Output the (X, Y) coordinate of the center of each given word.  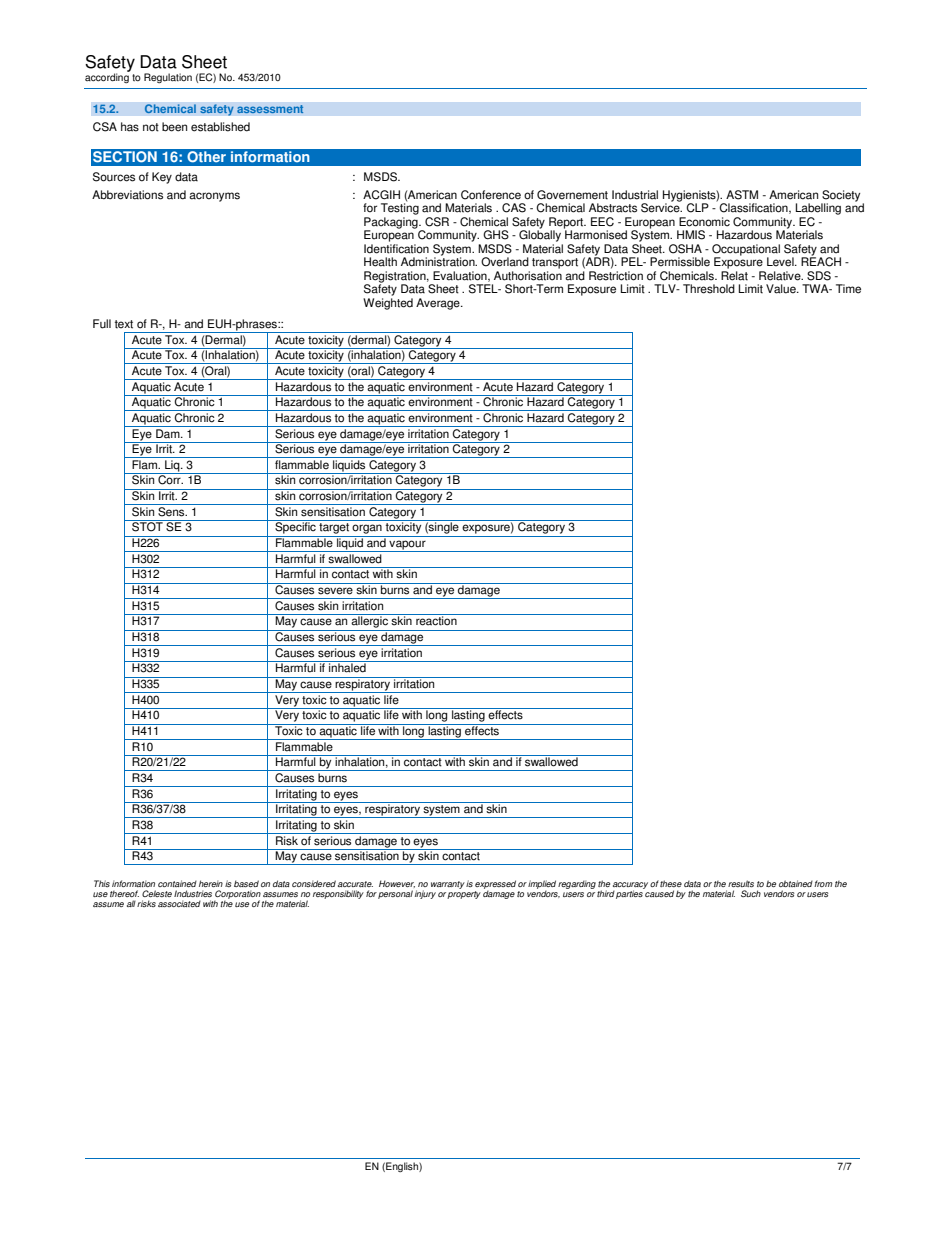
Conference (491, 195)
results (741, 883)
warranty (448, 885)
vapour (407, 546)
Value (782, 289)
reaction (436, 620)
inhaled (347, 667)
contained (177, 883)
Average (439, 304)
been (174, 127)
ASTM (742, 195)
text (124, 324)
